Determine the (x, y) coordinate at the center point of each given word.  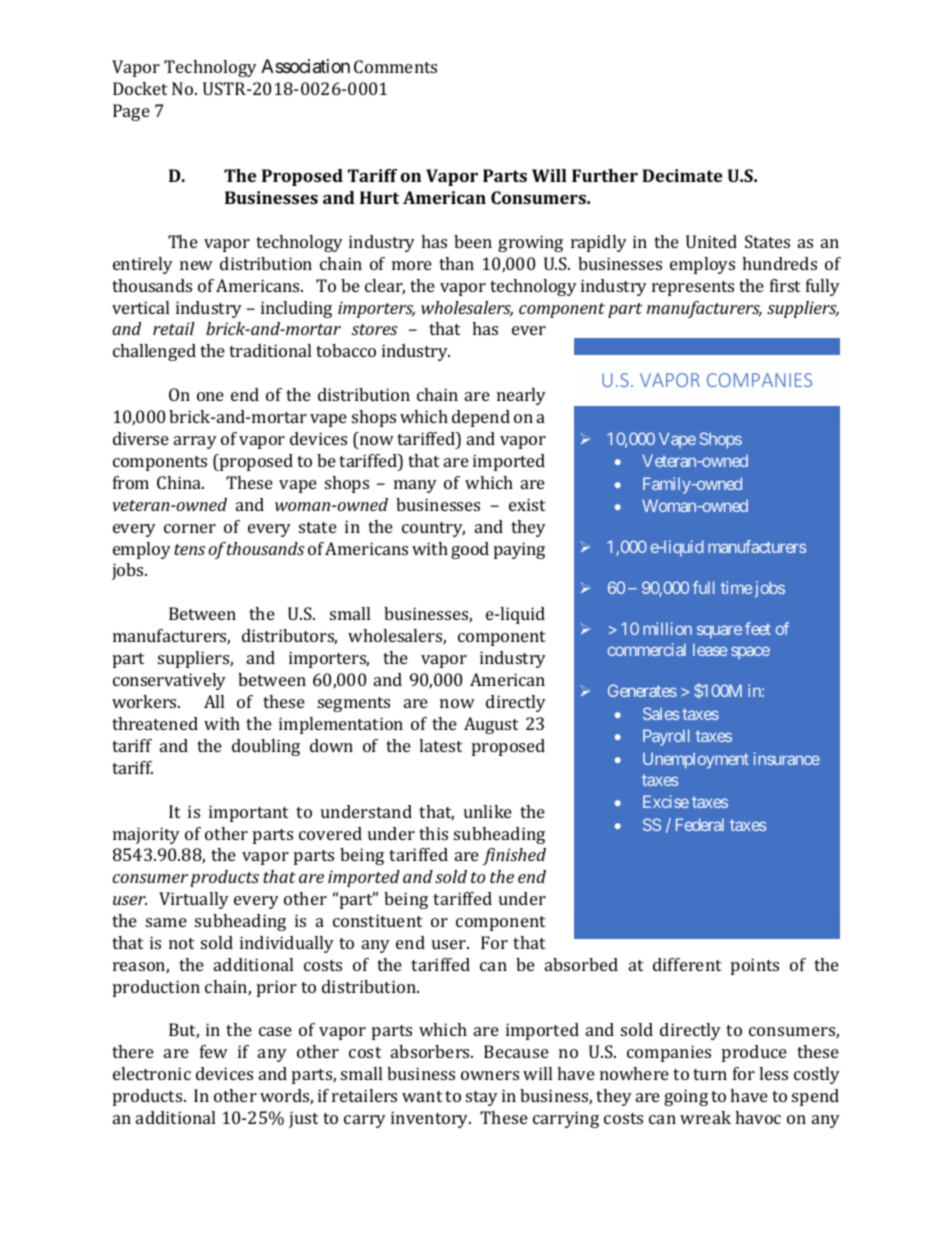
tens (189, 549)
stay (482, 1098)
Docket (140, 88)
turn (710, 1074)
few (214, 1051)
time (736, 587)
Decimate (682, 175)
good (470, 550)
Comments (395, 66)
